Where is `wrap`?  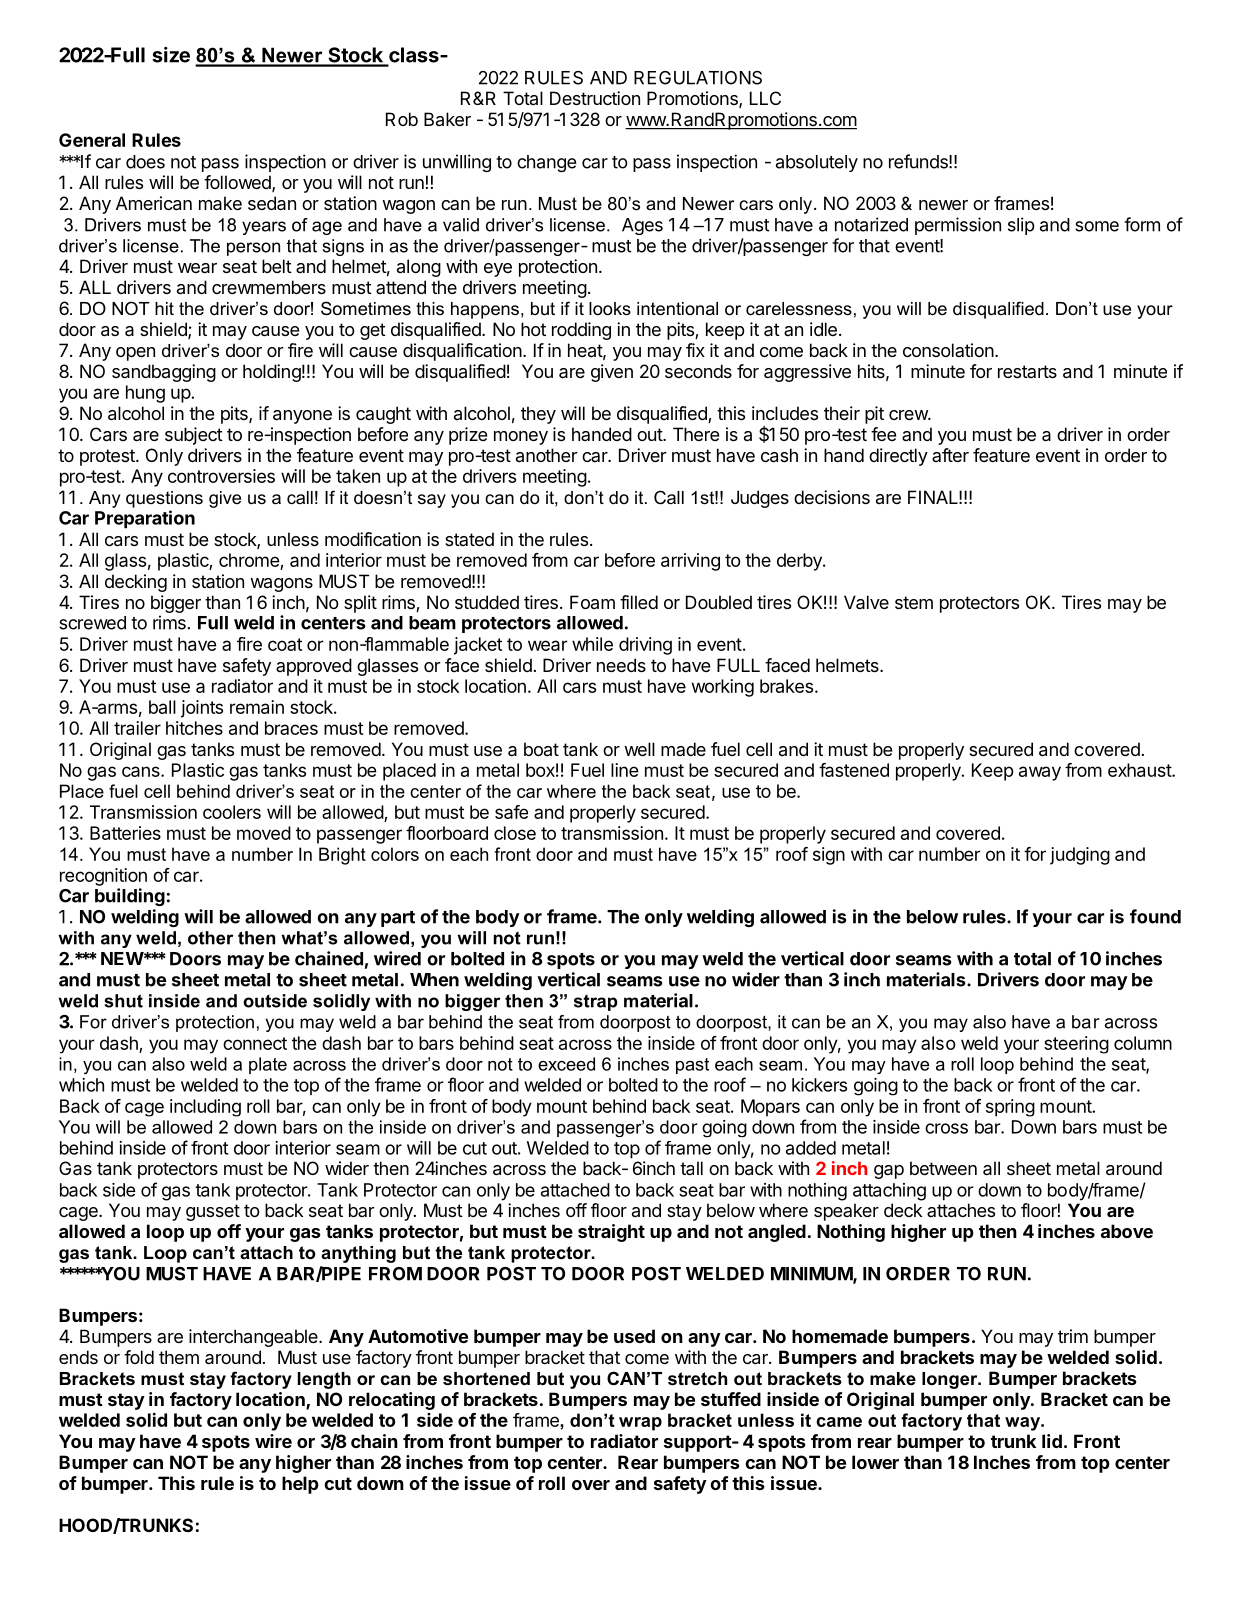 wrap is located at coordinates (640, 1424).
